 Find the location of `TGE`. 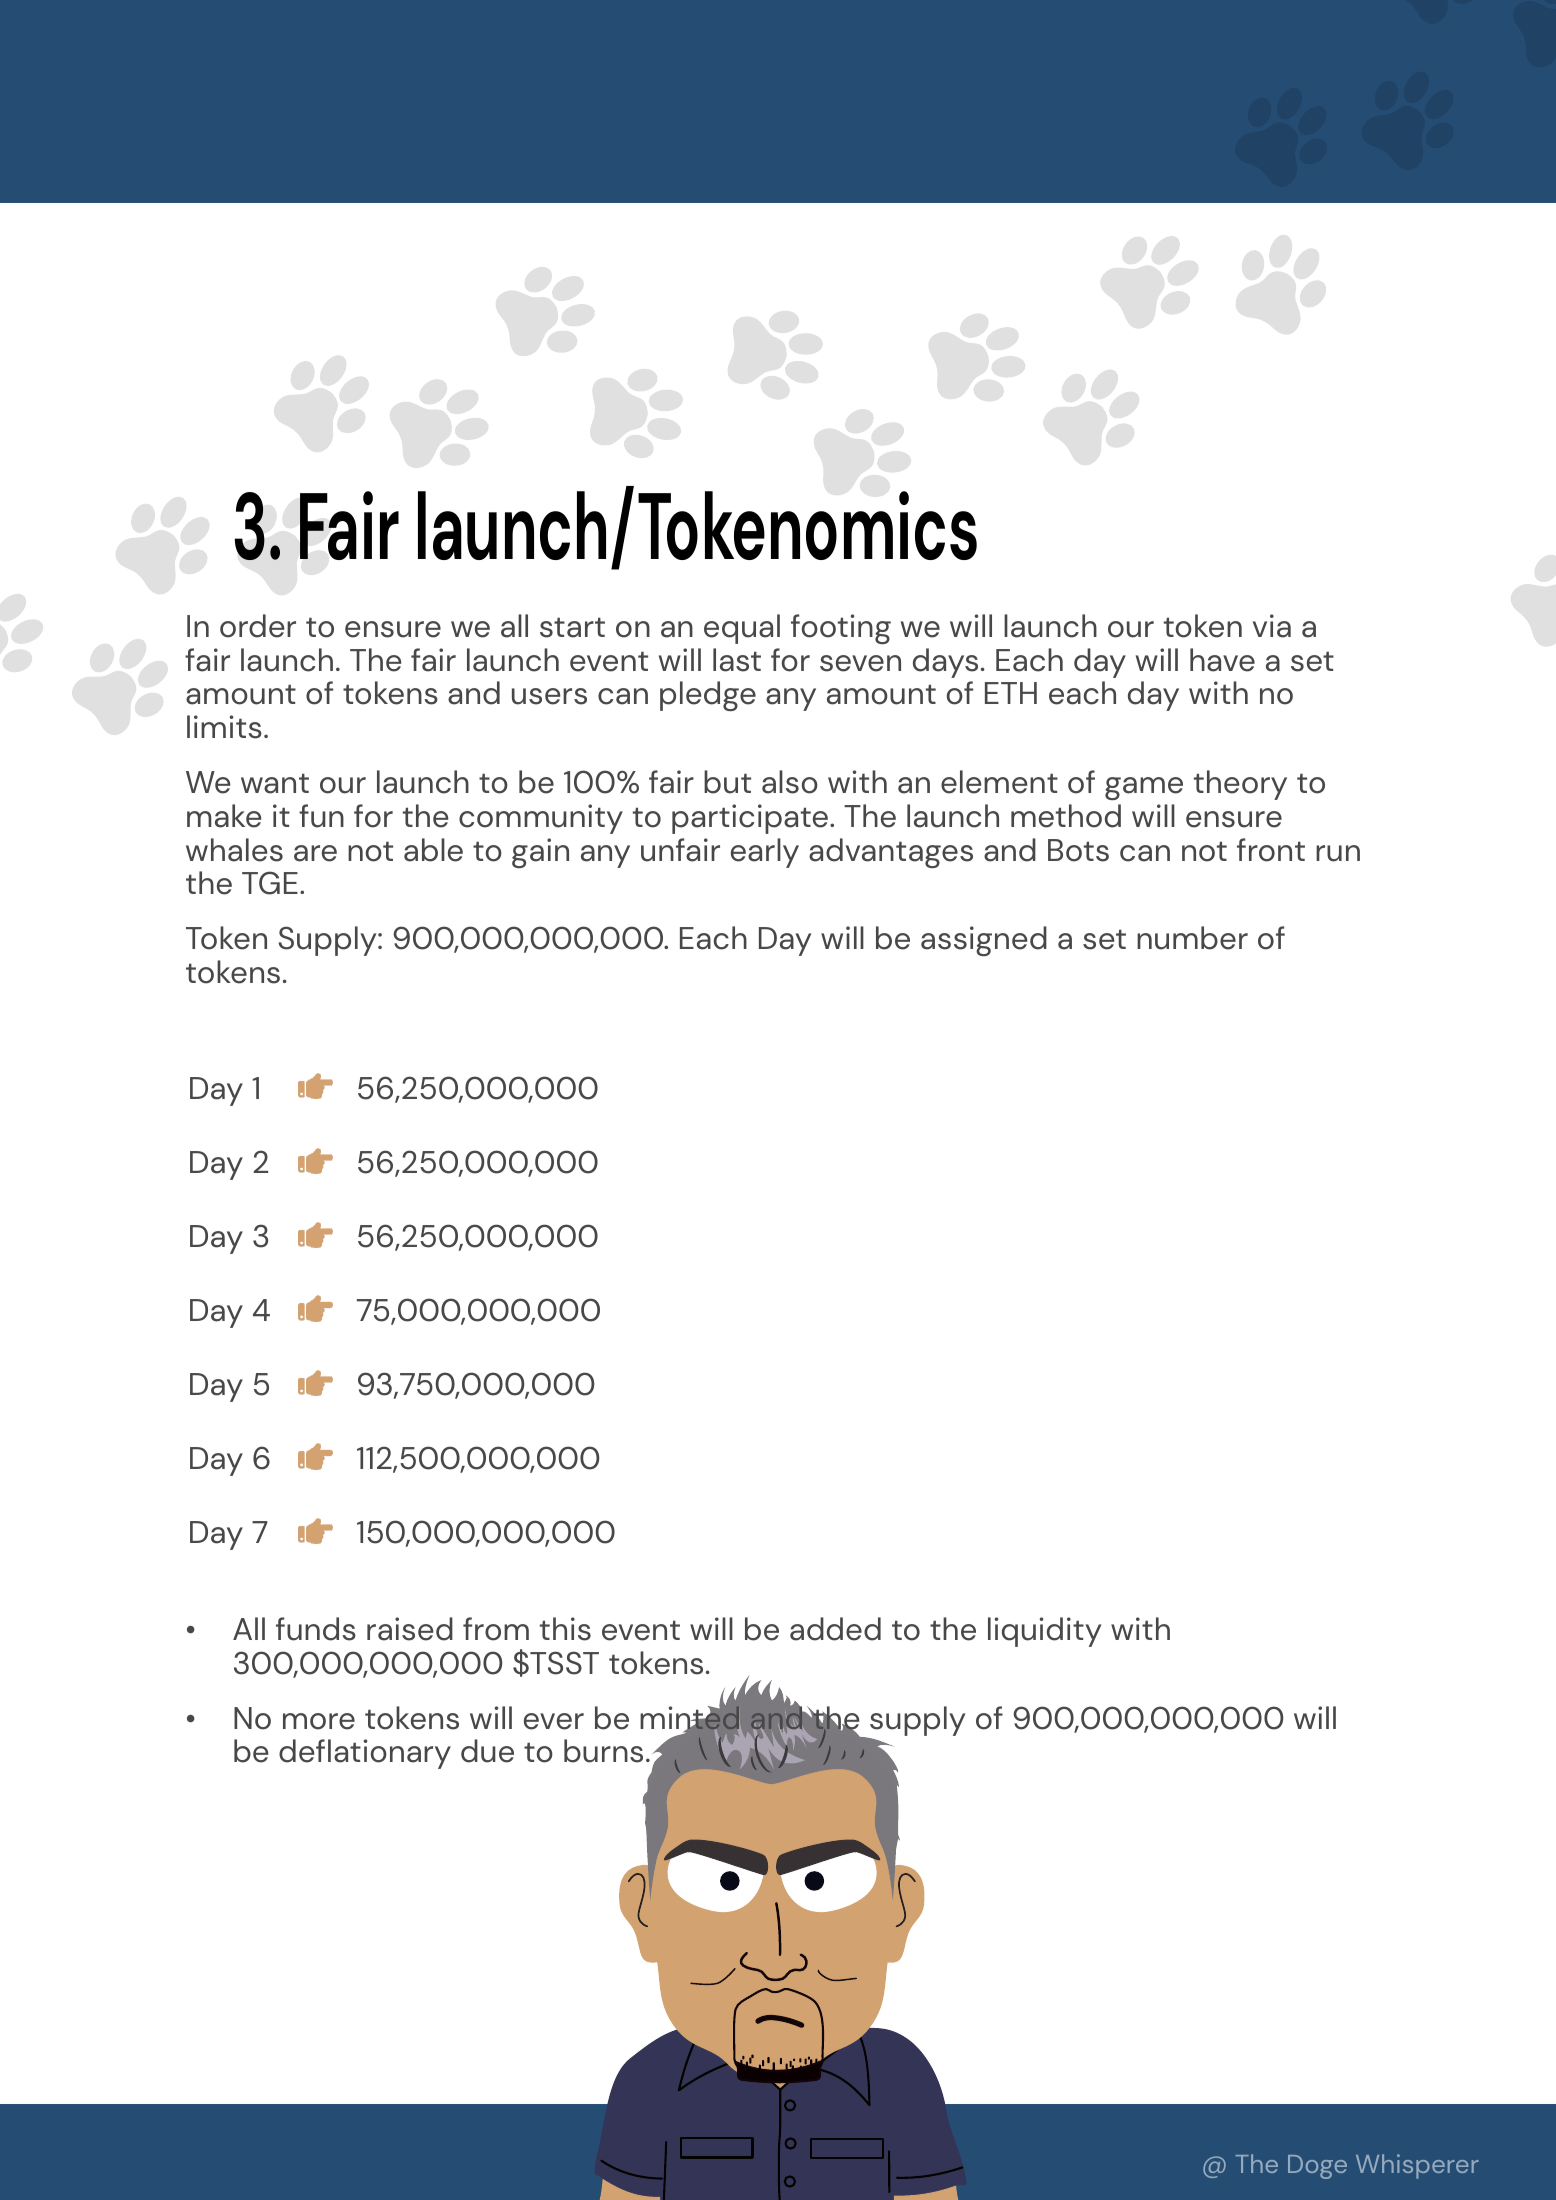

TGE is located at coordinates (270, 883).
